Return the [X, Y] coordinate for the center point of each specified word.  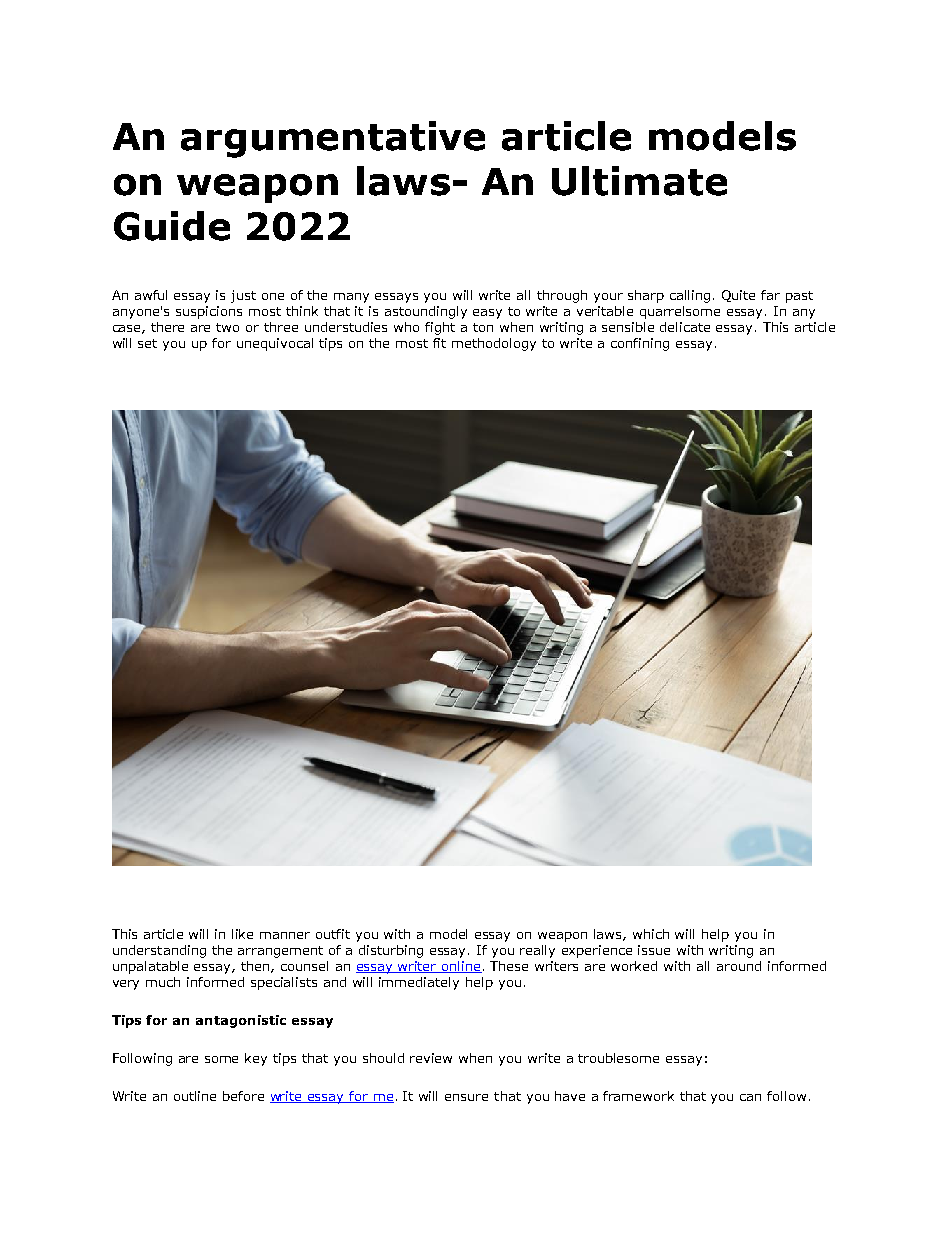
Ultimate [639, 181]
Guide [172, 226]
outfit [333, 934]
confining [640, 344]
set [147, 343]
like [242, 934]
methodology [494, 344]
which [651, 934]
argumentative [333, 139]
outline [195, 1096]
